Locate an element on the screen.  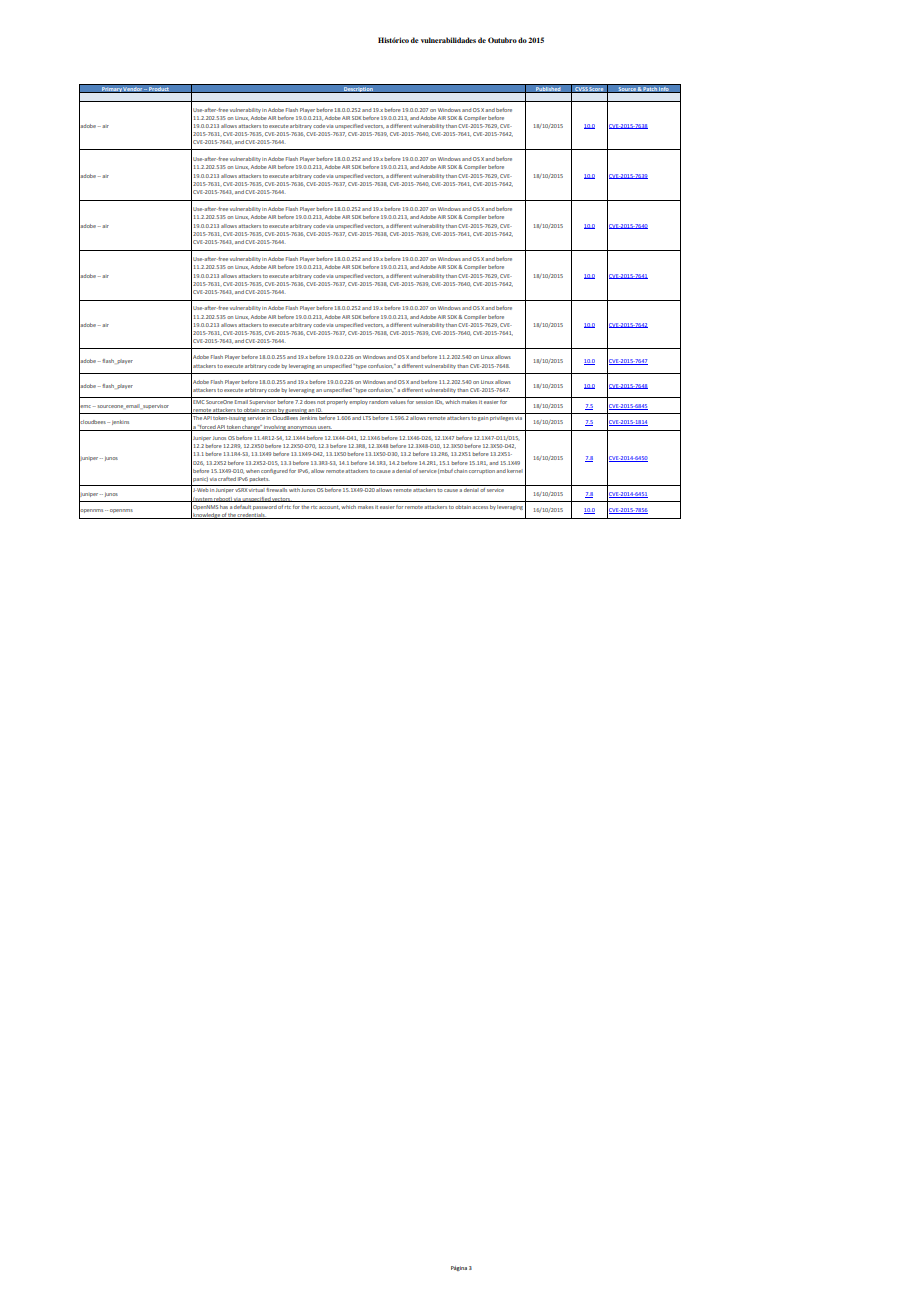
chain is located at coordinates (460, 471).
